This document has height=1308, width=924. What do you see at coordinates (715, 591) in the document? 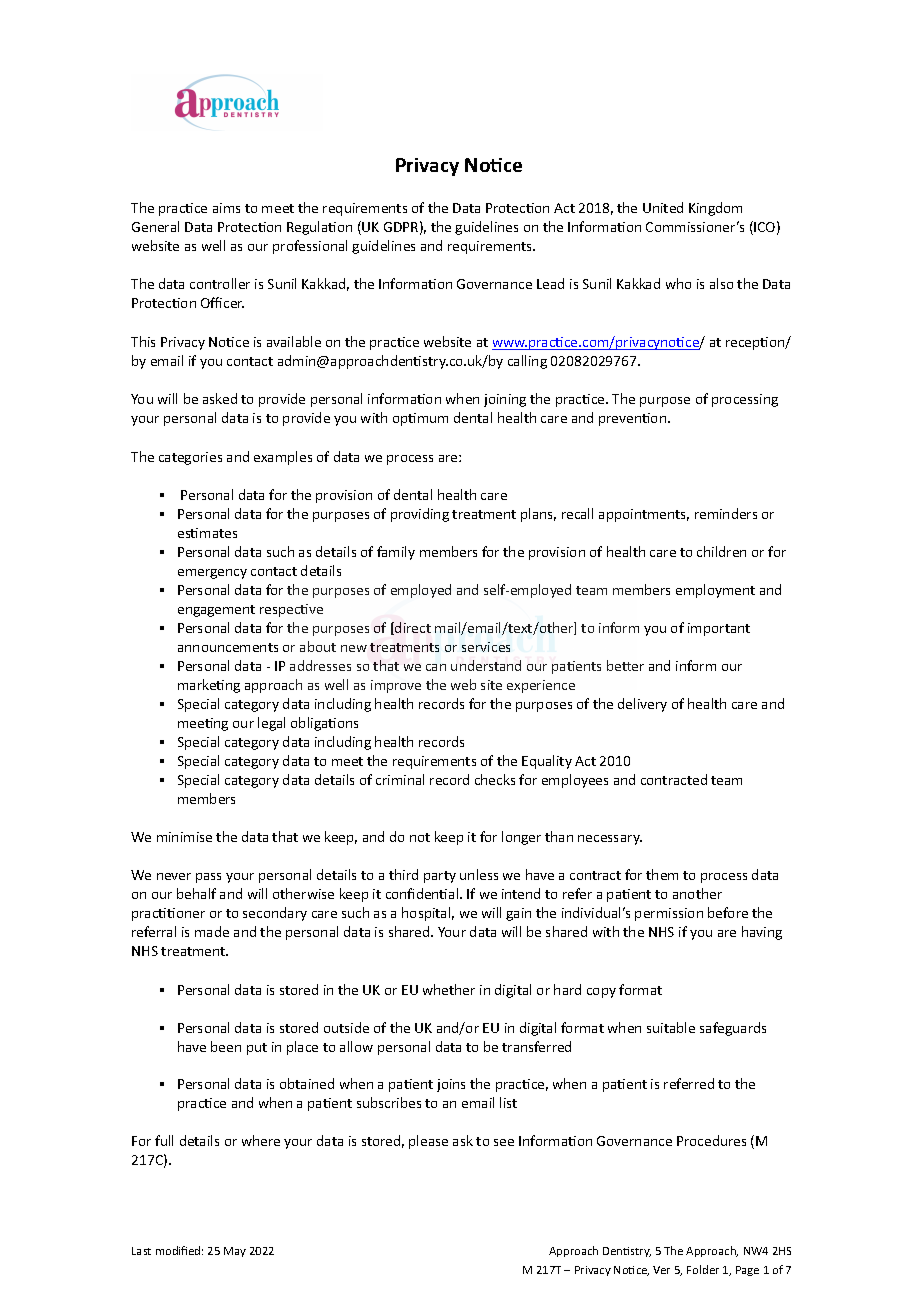
I see `employment` at bounding box center [715, 591].
